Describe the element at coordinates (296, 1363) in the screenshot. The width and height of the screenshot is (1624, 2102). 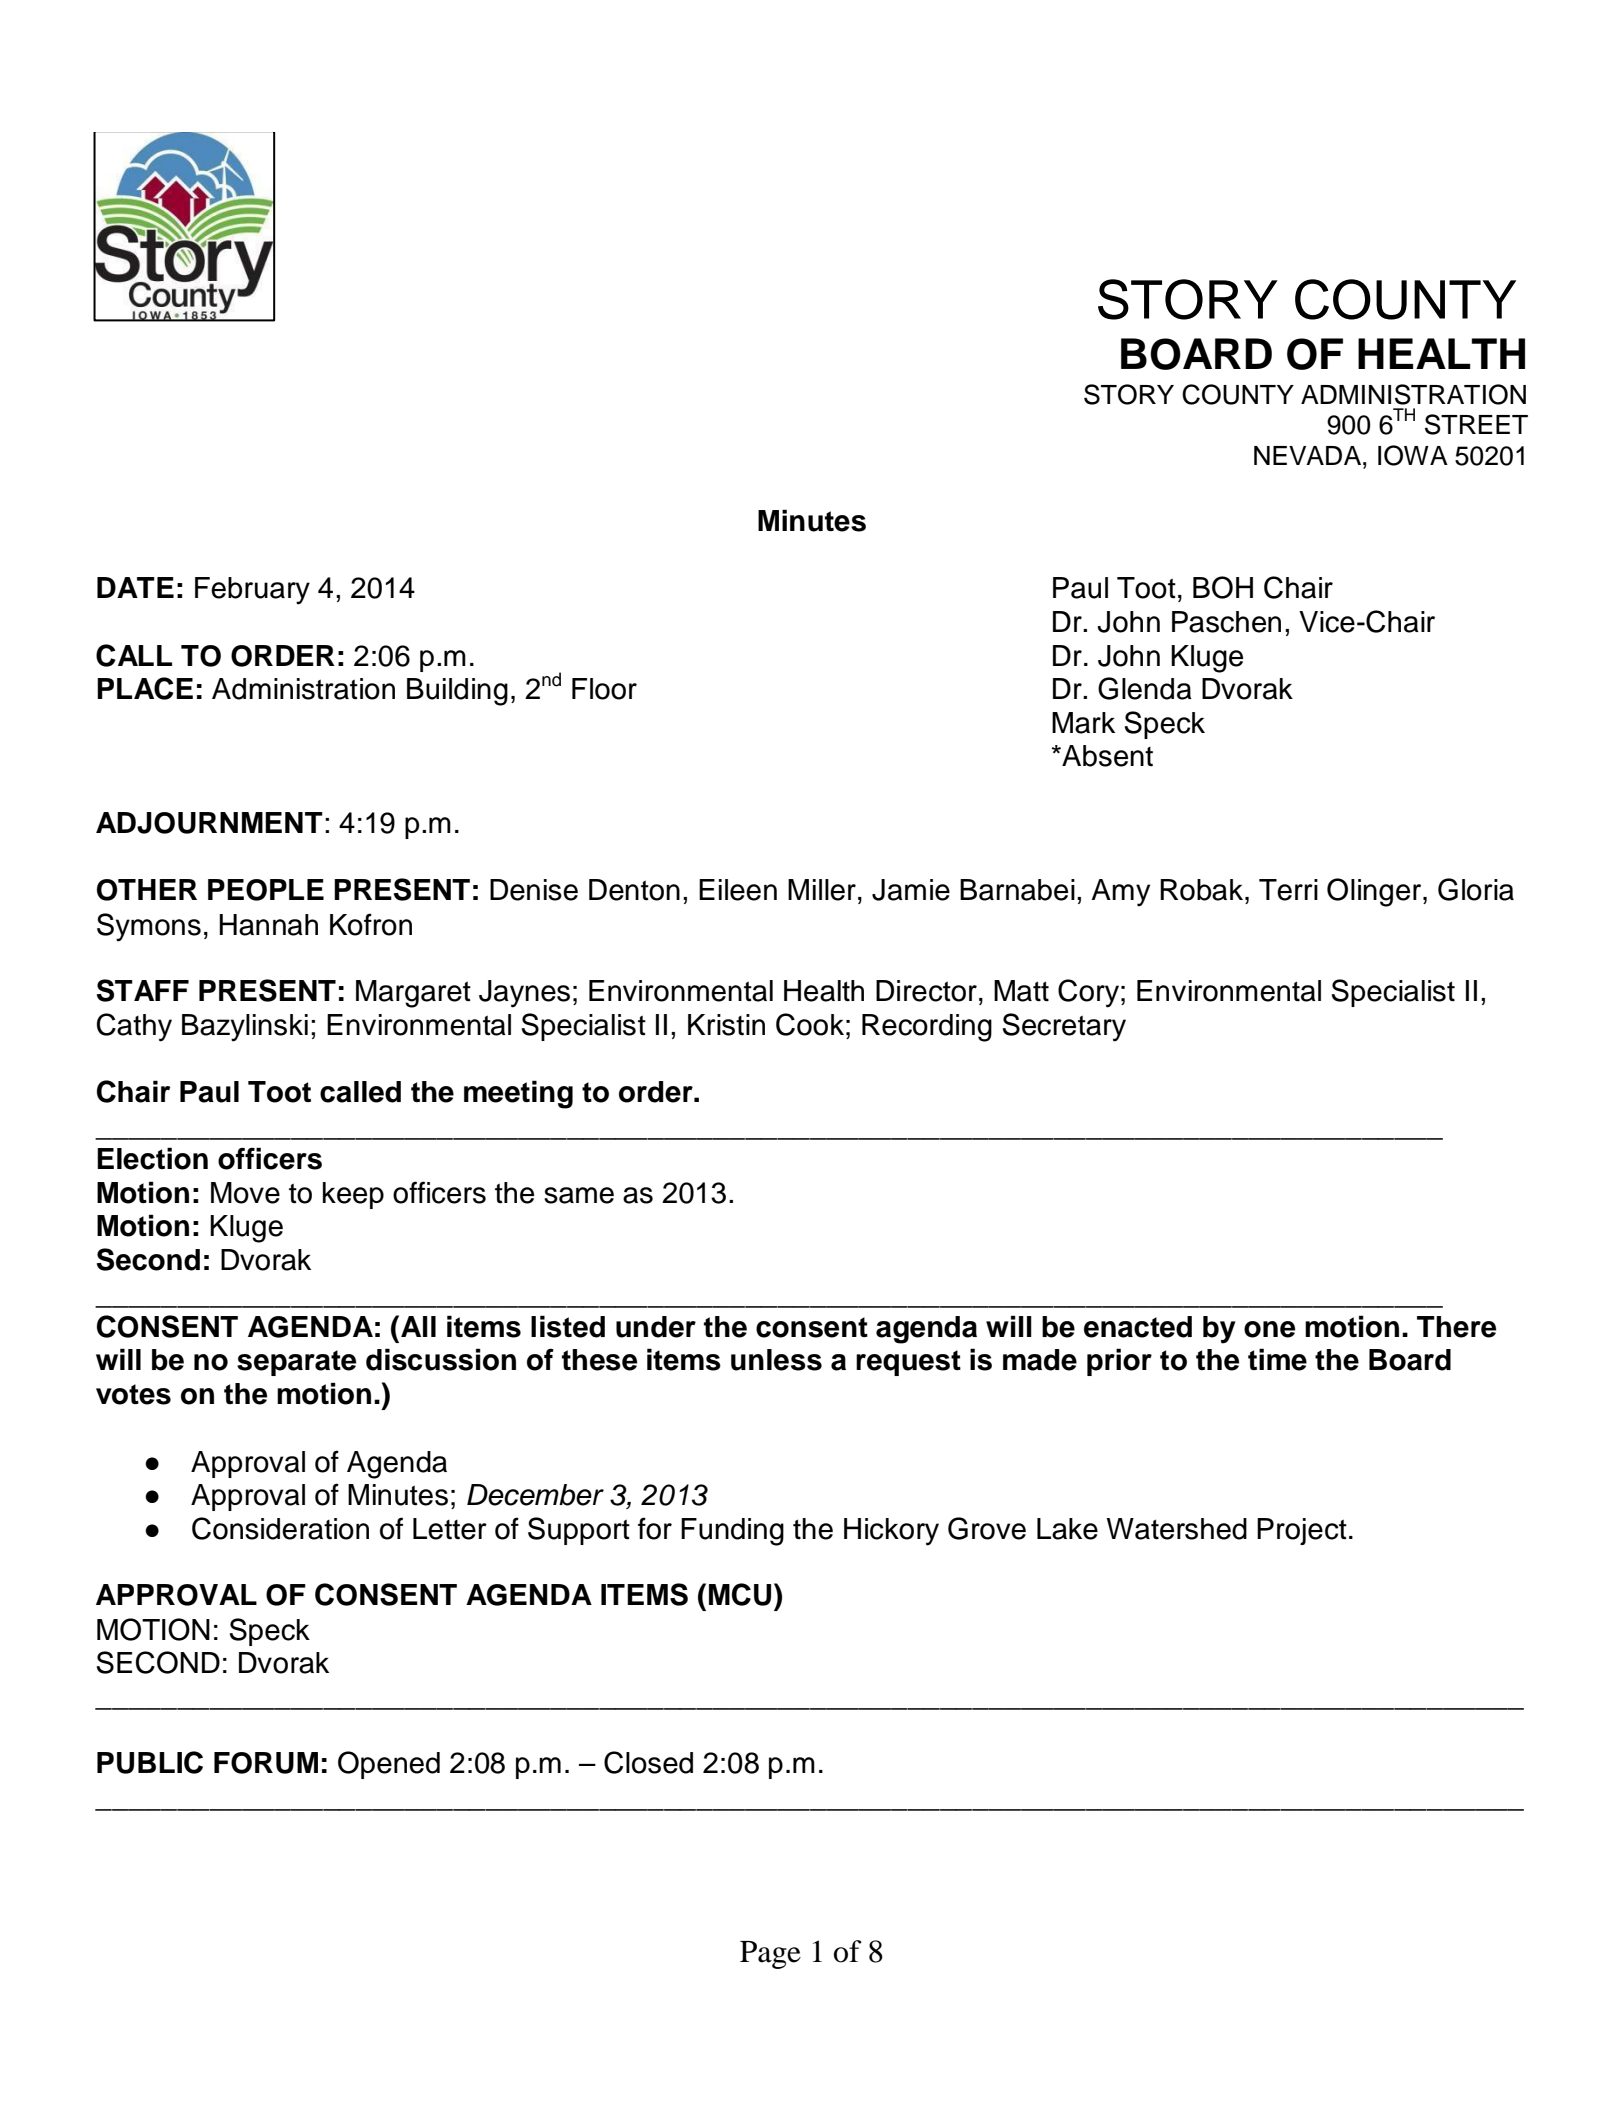
I see `separate` at that location.
